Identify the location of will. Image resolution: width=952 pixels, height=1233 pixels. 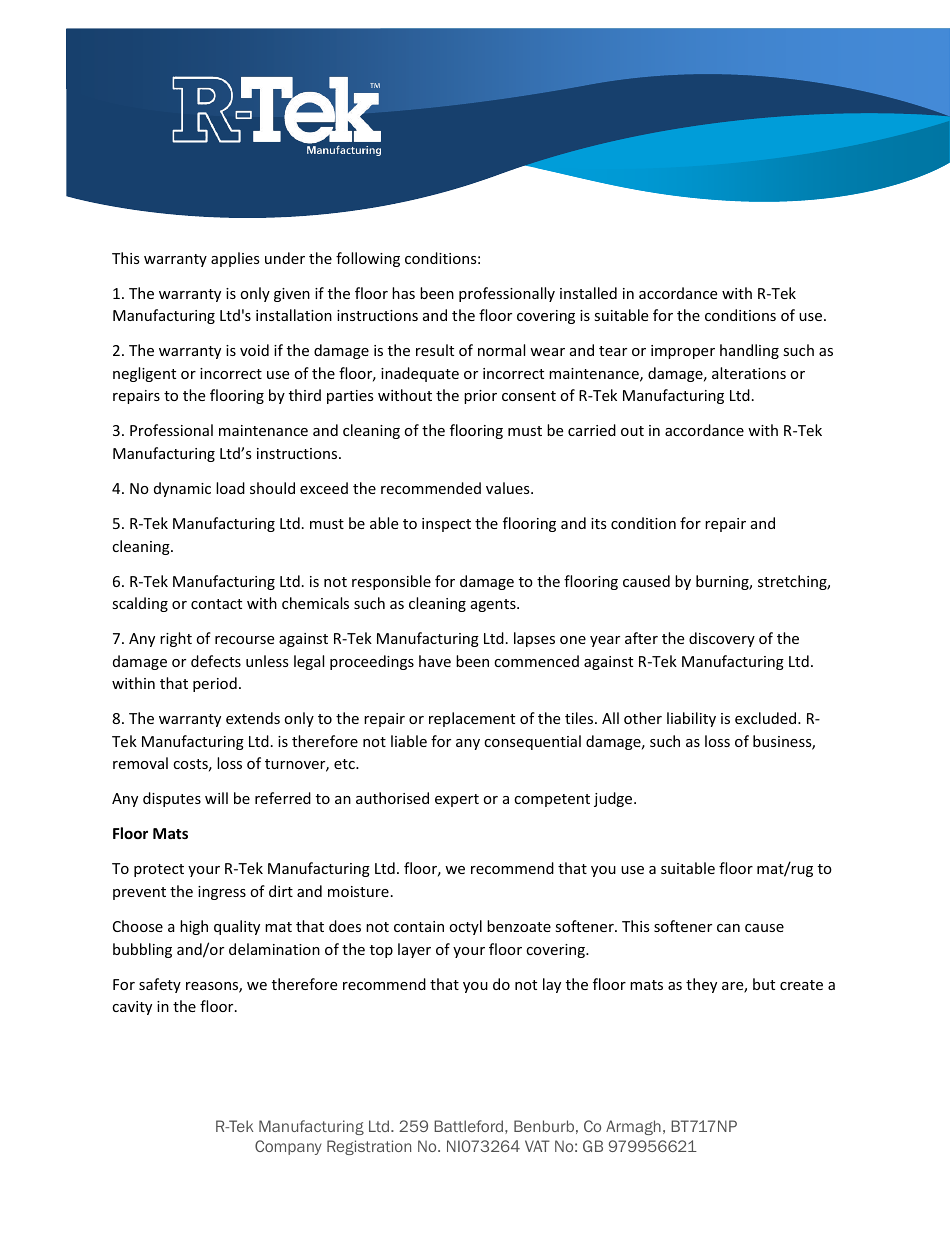
(216, 798).
